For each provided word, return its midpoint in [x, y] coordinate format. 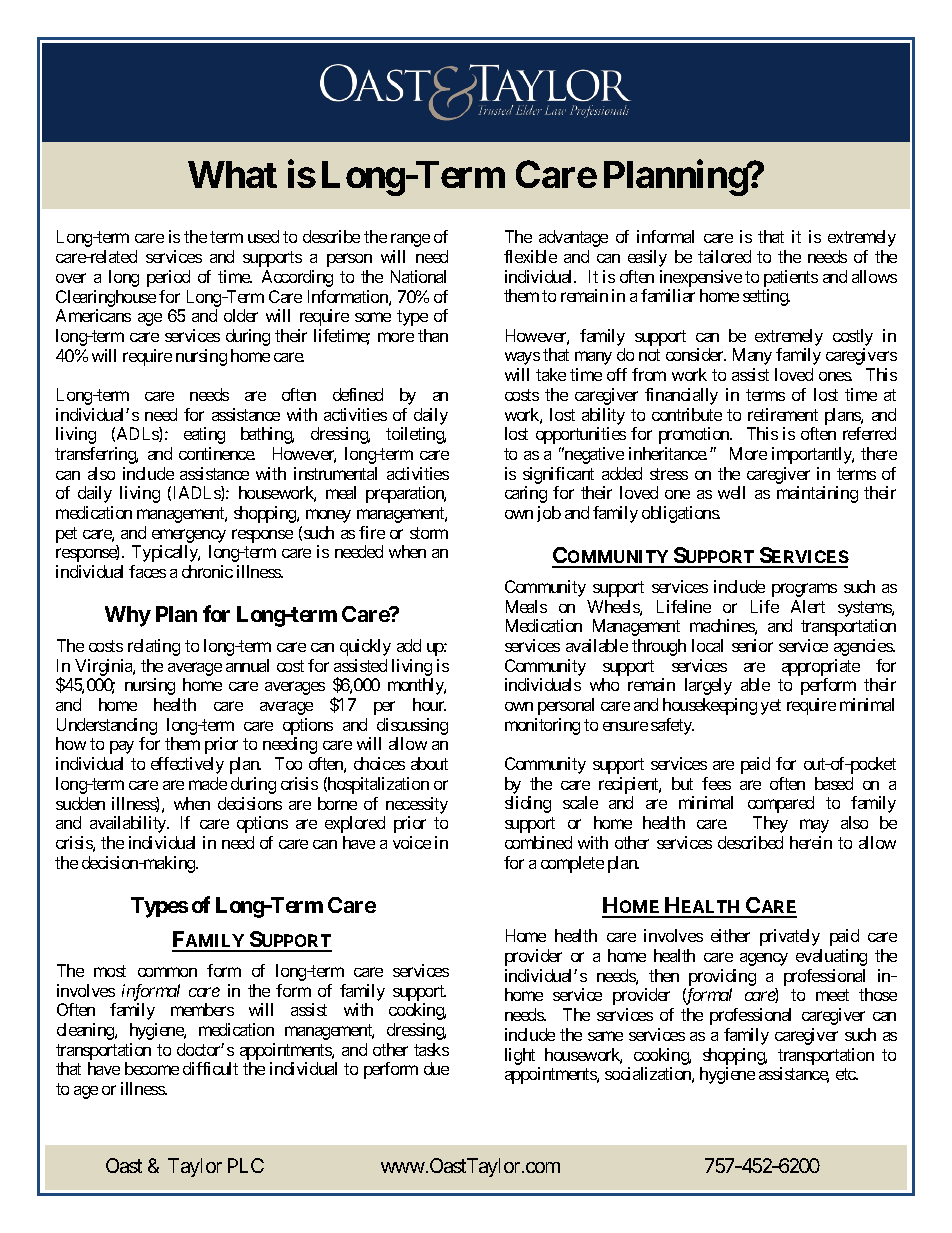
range [410, 240]
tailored [724, 256]
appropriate [821, 667]
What [232, 174]
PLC [246, 1165]
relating [154, 647]
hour [429, 704]
